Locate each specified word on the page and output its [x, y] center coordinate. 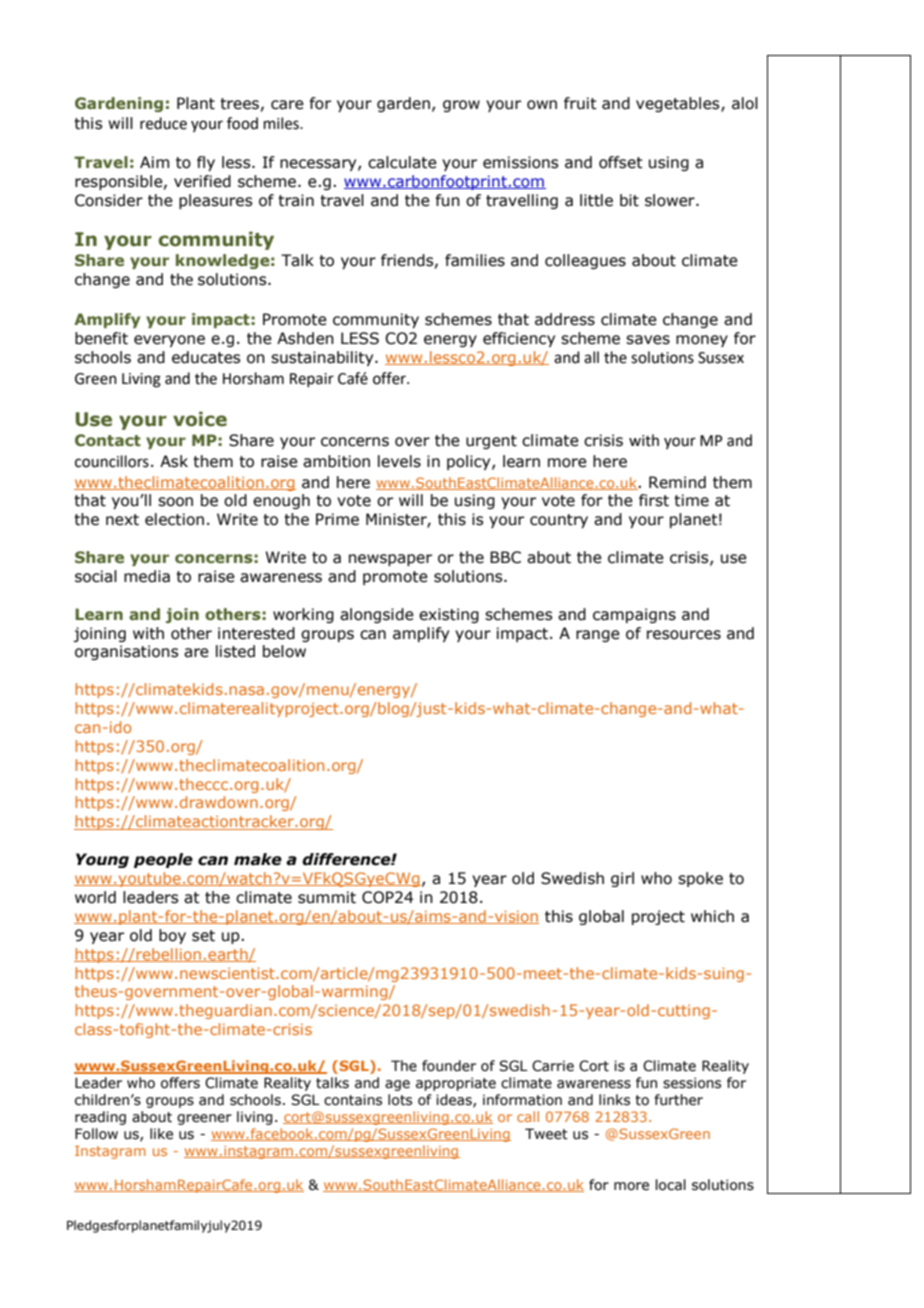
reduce [163, 123]
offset [621, 162]
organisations [126, 652]
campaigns [634, 615]
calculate [402, 162]
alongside [377, 615]
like [161, 1134]
